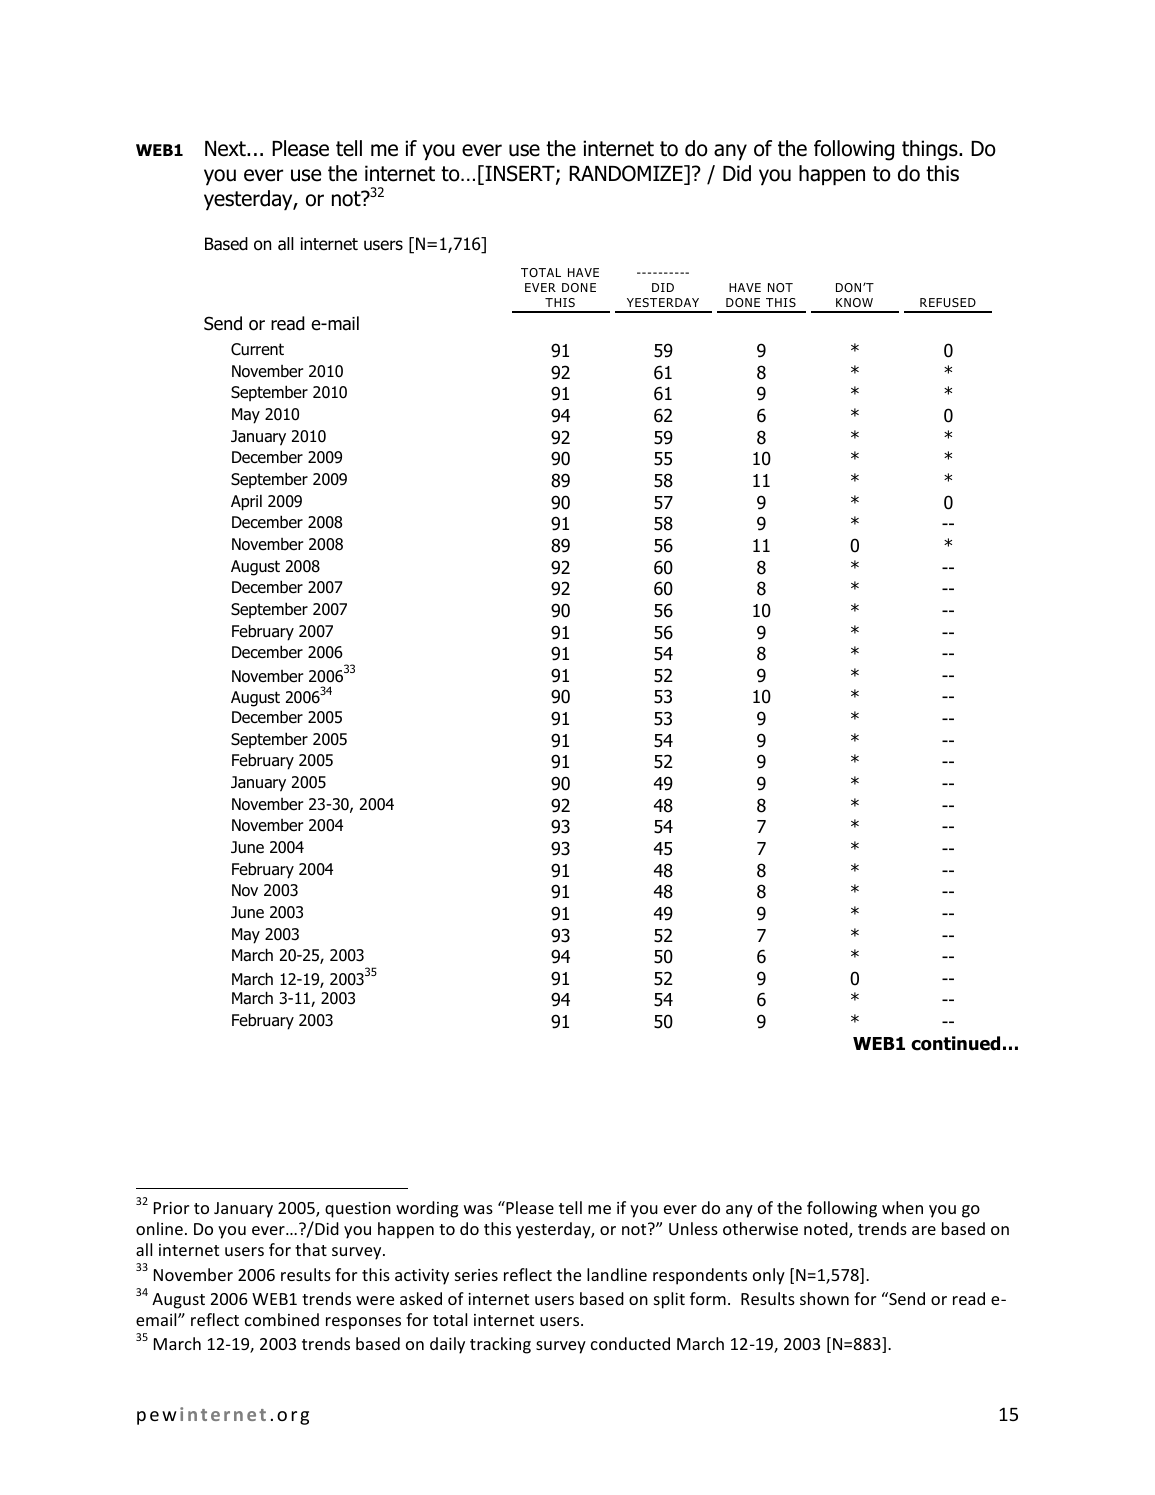  What do you see at coordinates (226, 149) in the screenshot?
I see `Next` at bounding box center [226, 149].
